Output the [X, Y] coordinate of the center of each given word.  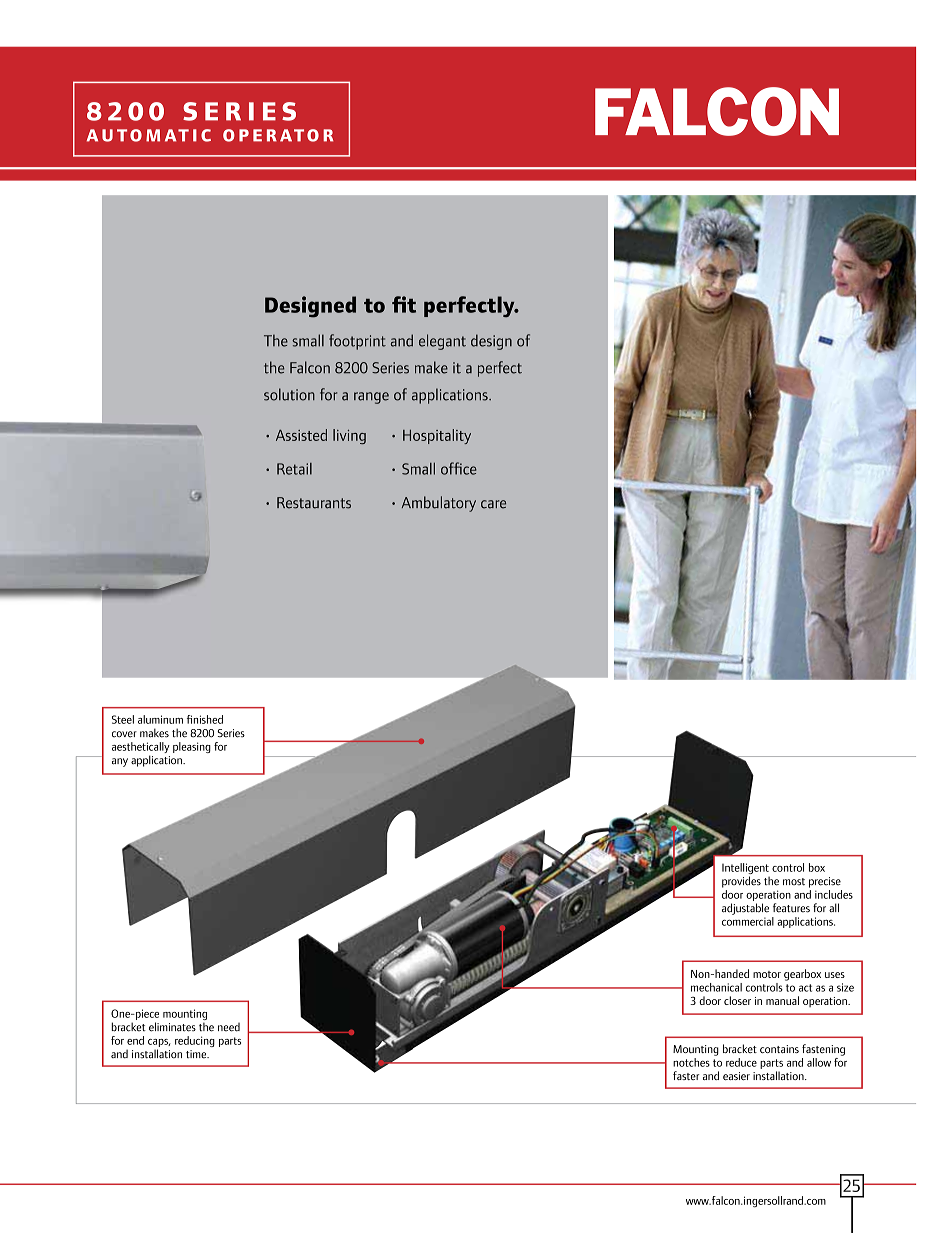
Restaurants [314, 503]
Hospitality [437, 436]
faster [686, 1075]
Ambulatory [439, 504]
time [197, 1054]
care [493, 504]
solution [289, 394]
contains [779, 1049]
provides [741, 882]
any [120, 762]
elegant [442, 342]
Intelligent [746, 870]
